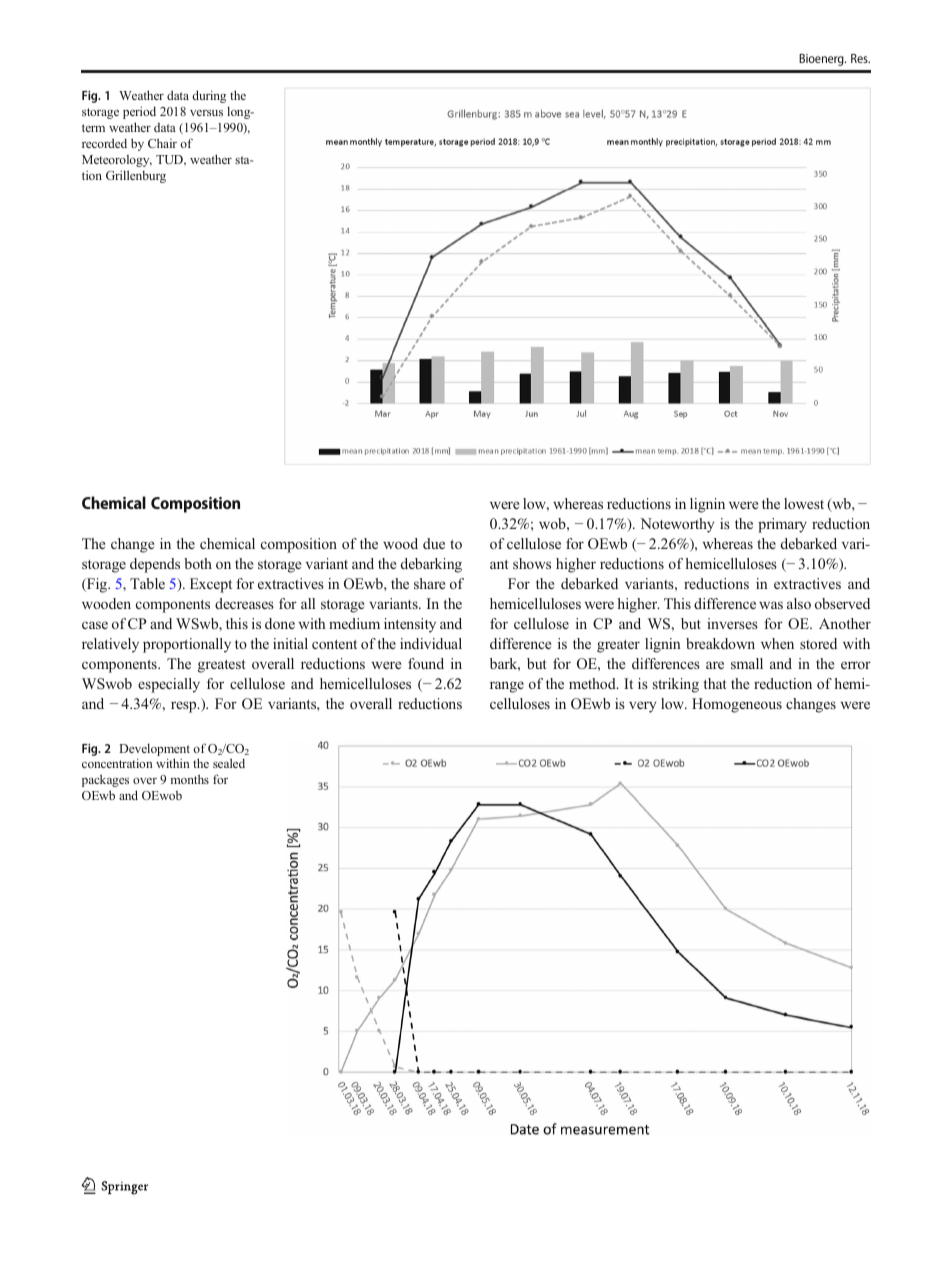 This document has height=1265, width=952. What do you see at coordinates (162, 143) in the document?
I see `Chair` at bounding box center [162, 143].
